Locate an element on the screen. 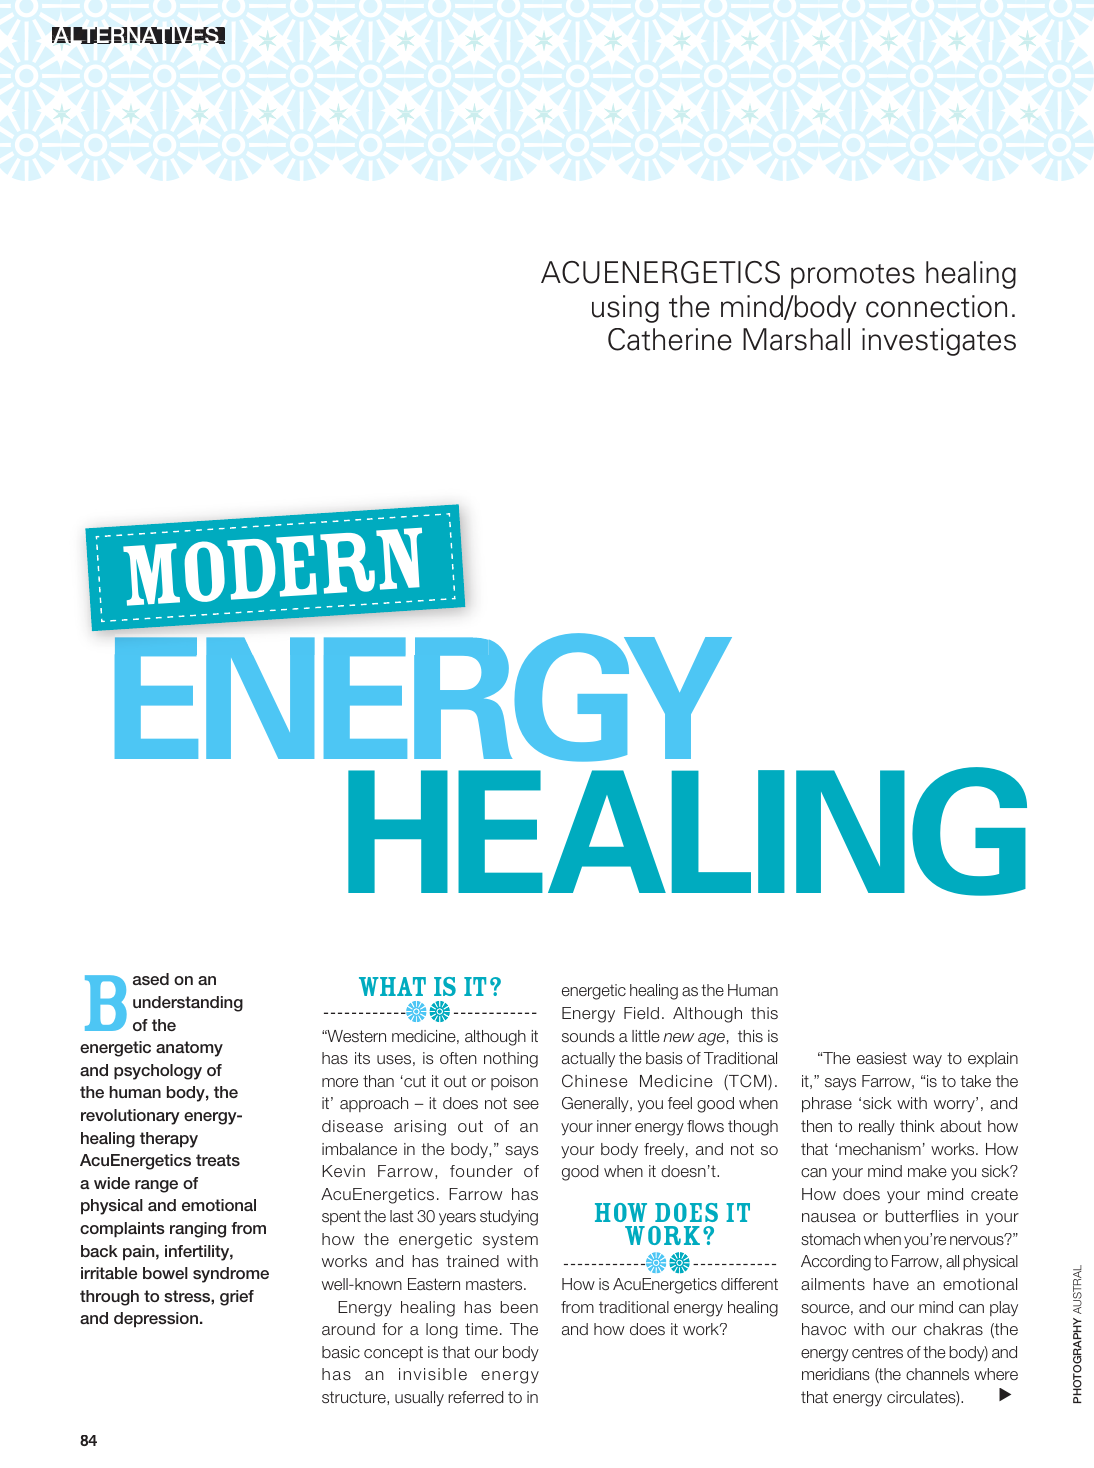  time is located at coordinates (481, 1329).
